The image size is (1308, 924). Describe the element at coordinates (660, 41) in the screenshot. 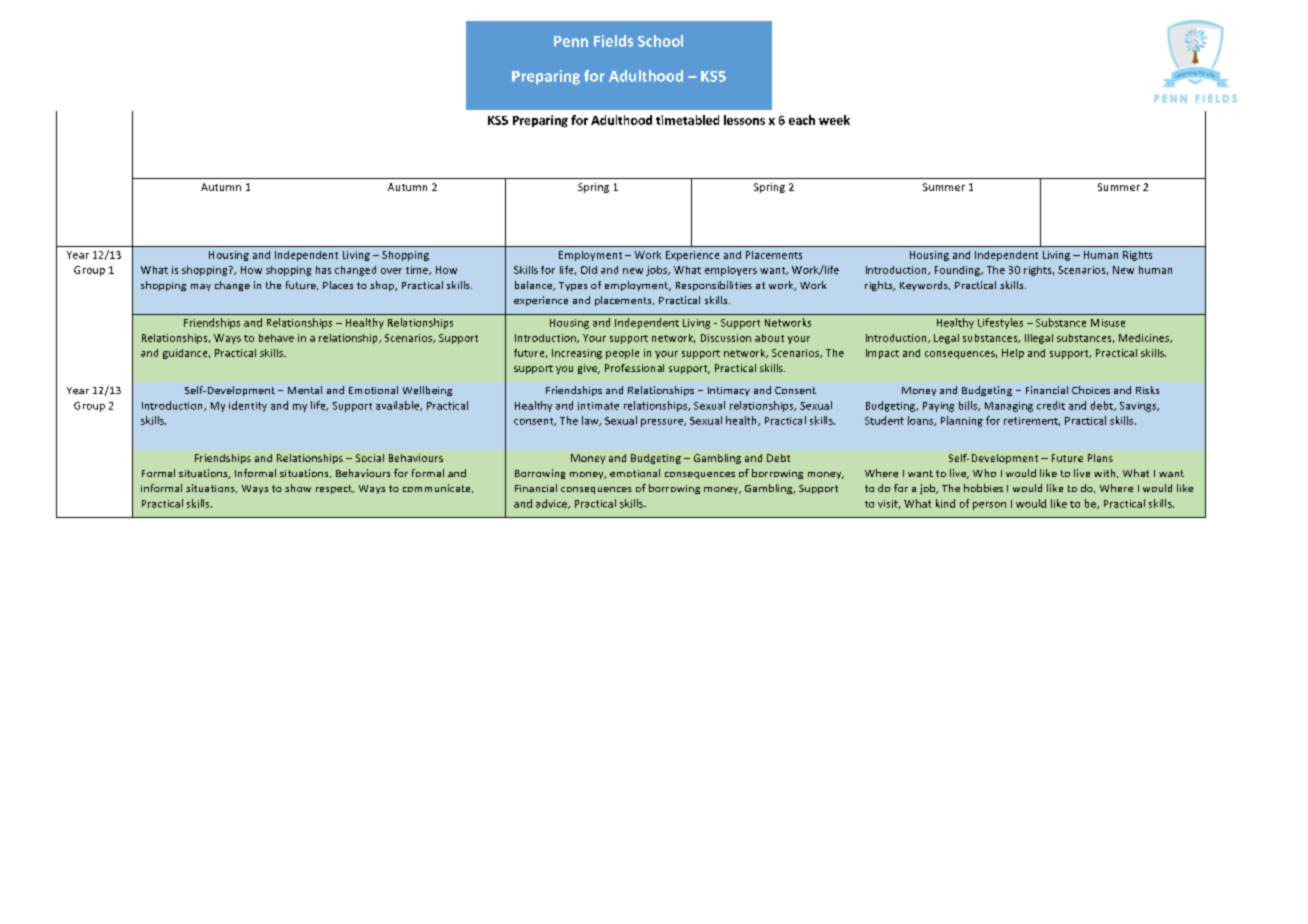

I see `School` at that location.
